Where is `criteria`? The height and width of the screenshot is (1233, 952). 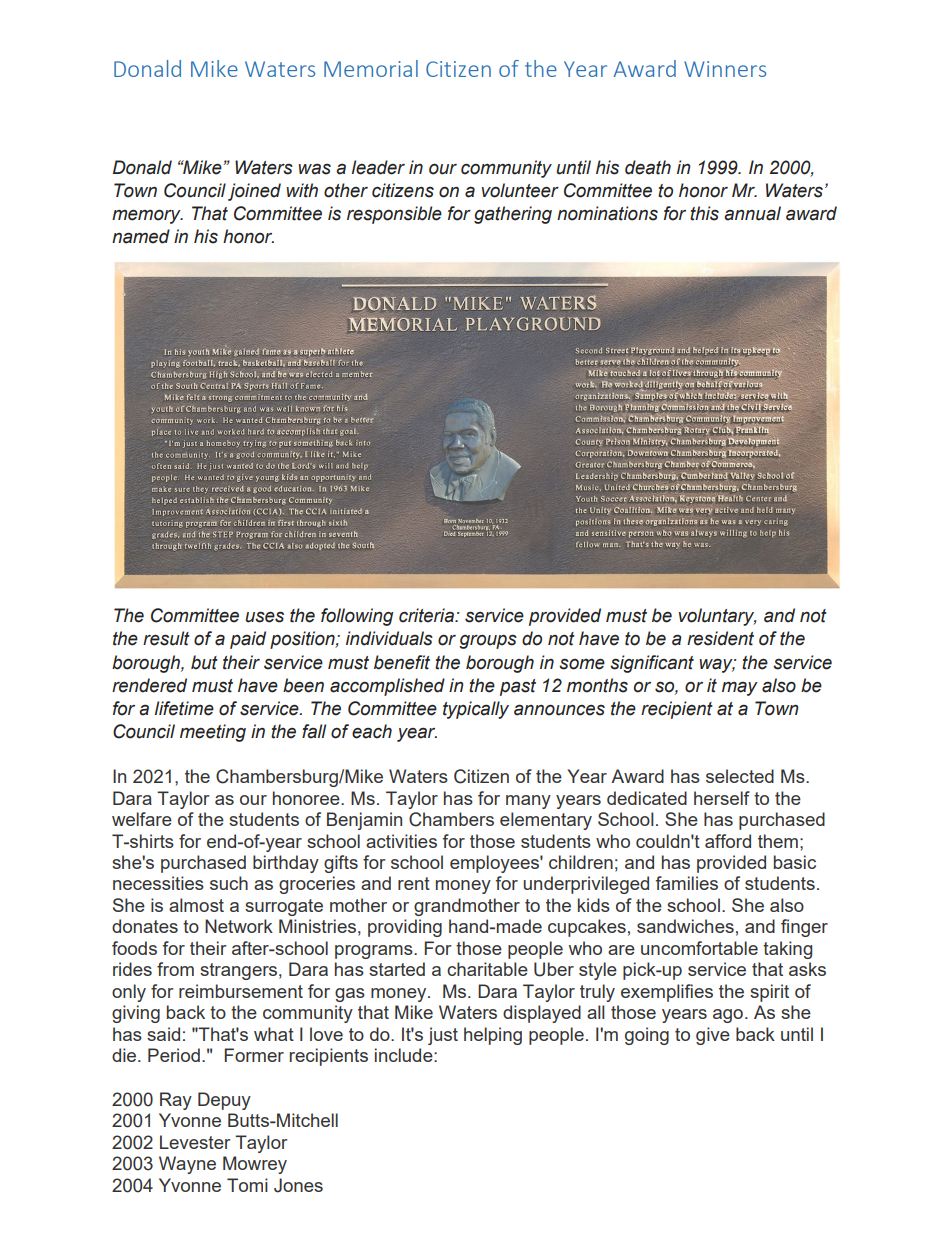 criteria is located at coordinates (427, 615).
